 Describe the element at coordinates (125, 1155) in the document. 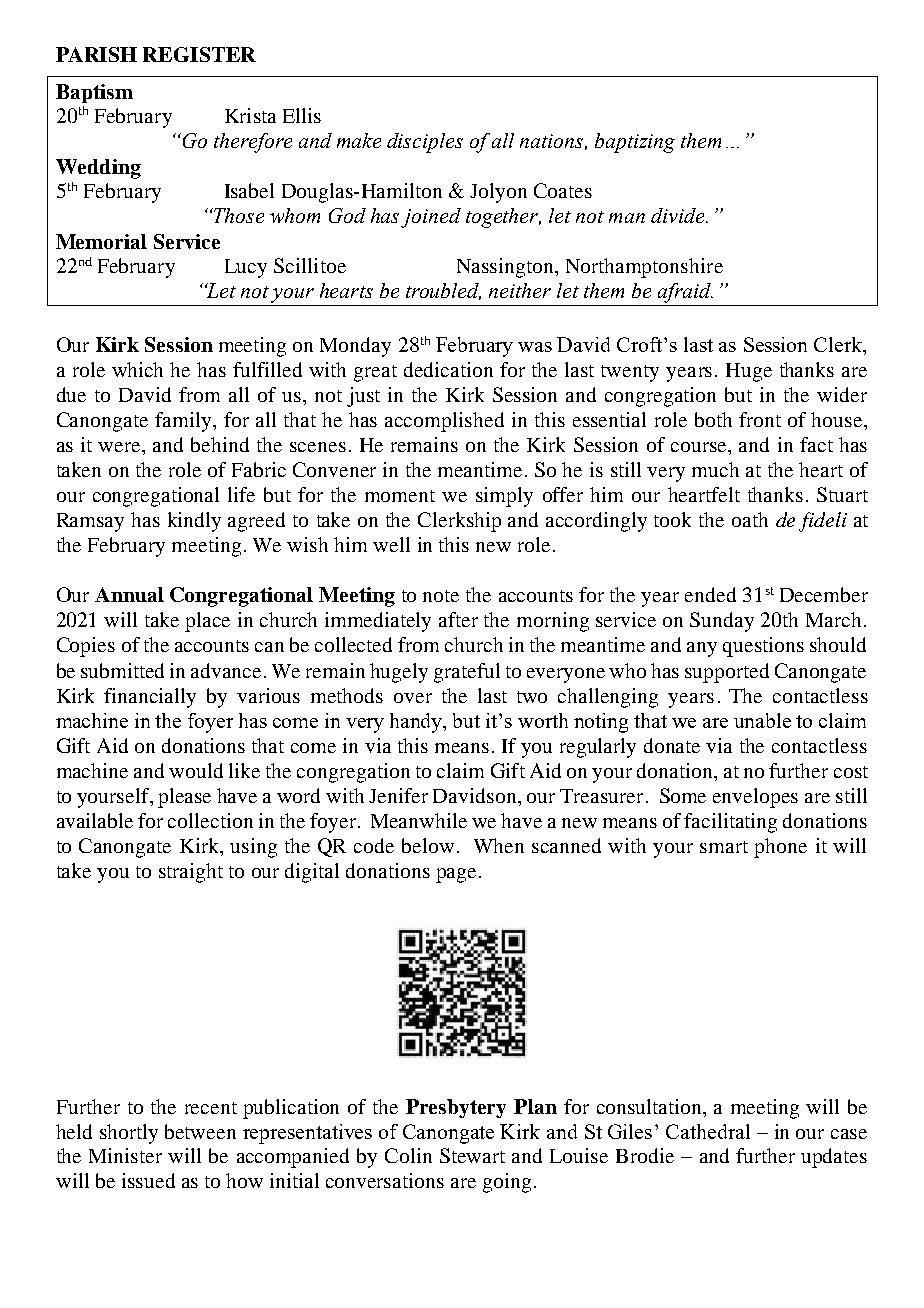

I see `Minister` at that location.
